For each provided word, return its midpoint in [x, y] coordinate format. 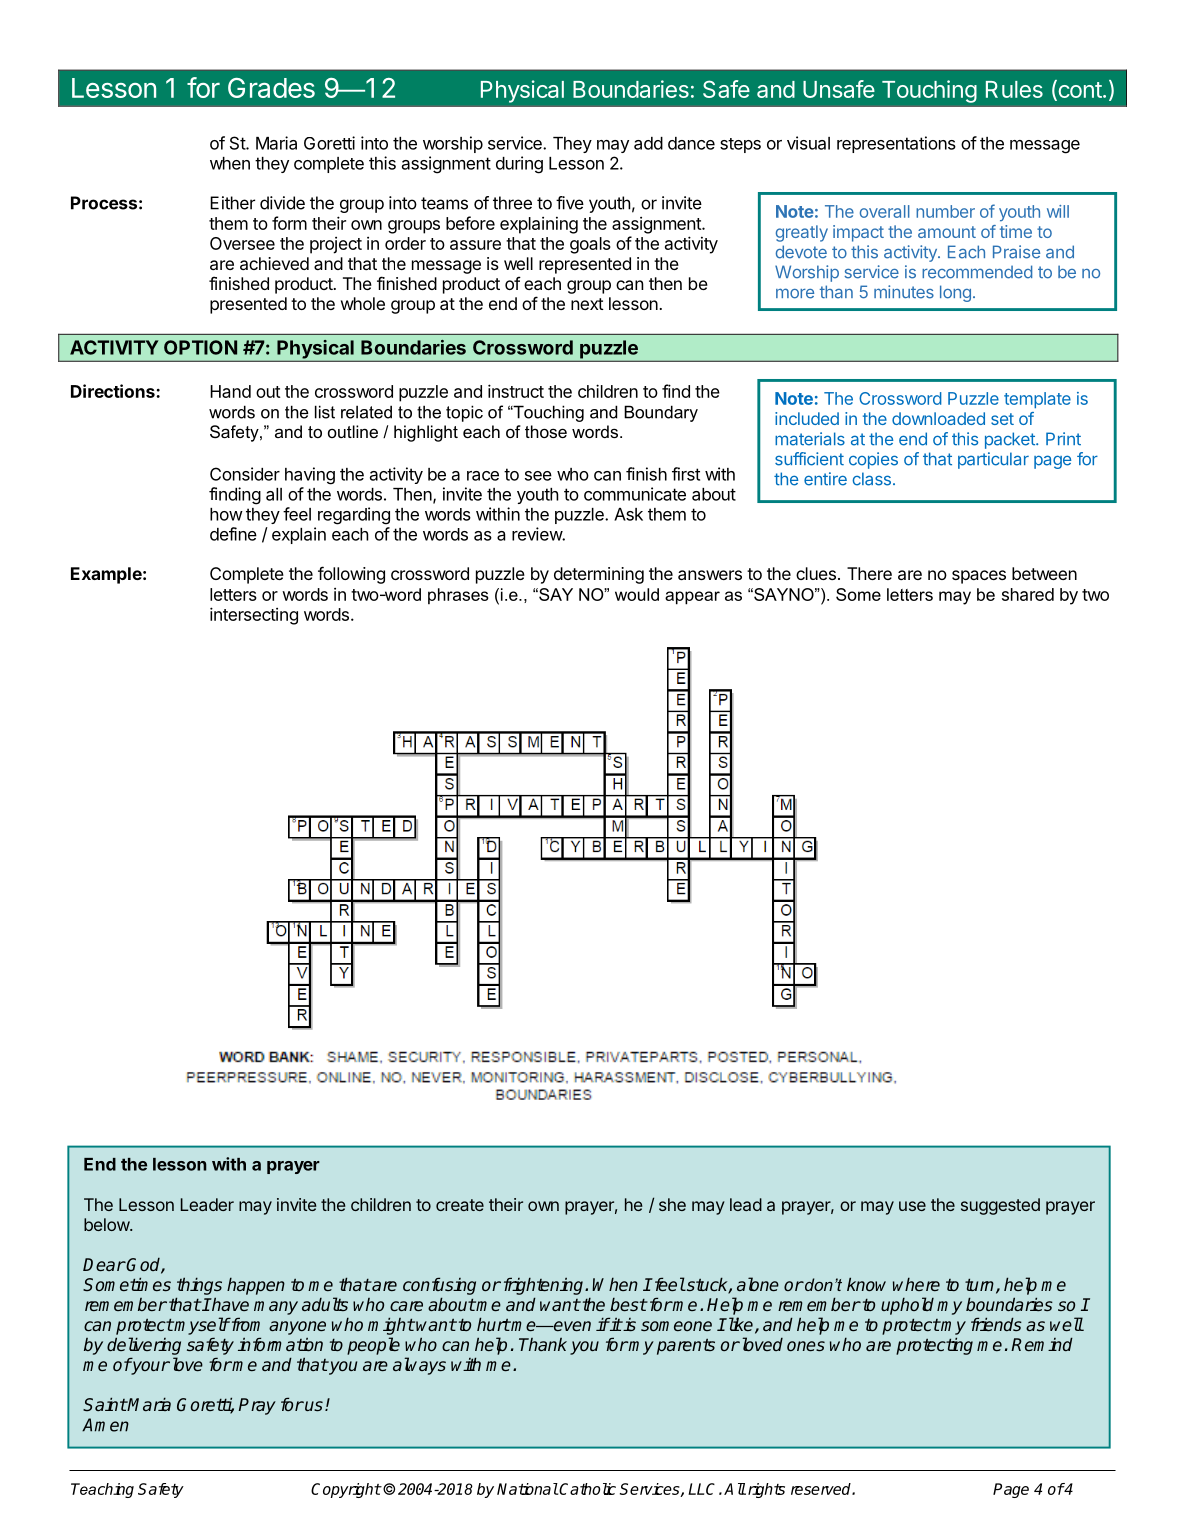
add [648, 143]
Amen [105, 1425]
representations [896, 144]
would [637, 594]
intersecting [254, 616]
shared [1028, 594]
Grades [271, 88]
